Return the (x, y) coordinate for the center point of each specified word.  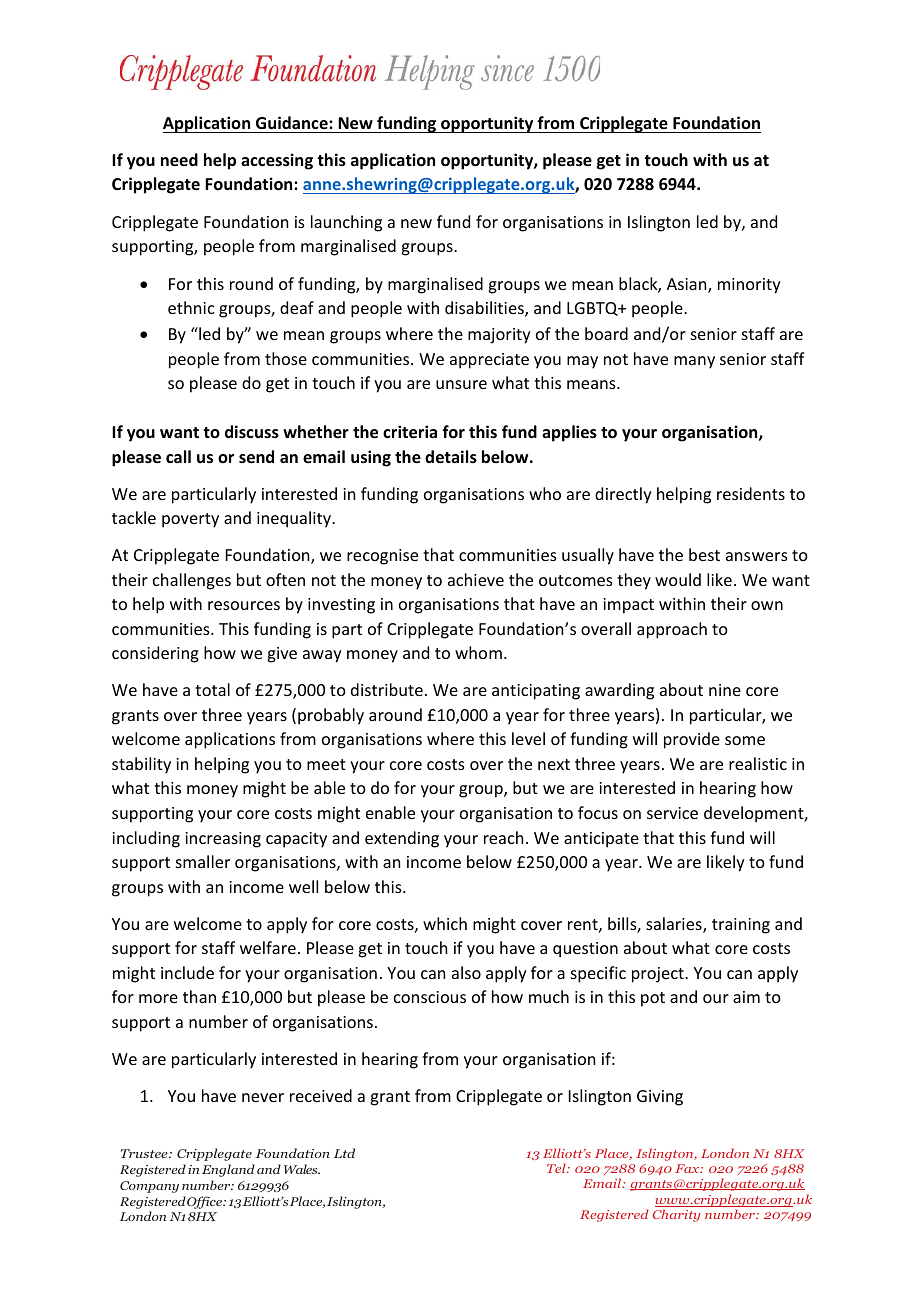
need (179, 160)
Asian (688, 285)
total (212, 689)
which (445, 923)
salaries (675, 925)
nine (725, 690)
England (228, 1170)
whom (478, 652)
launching (346, 223)
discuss (252, 432)
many (694, 362)
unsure (461, 384)
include (187, 972)
